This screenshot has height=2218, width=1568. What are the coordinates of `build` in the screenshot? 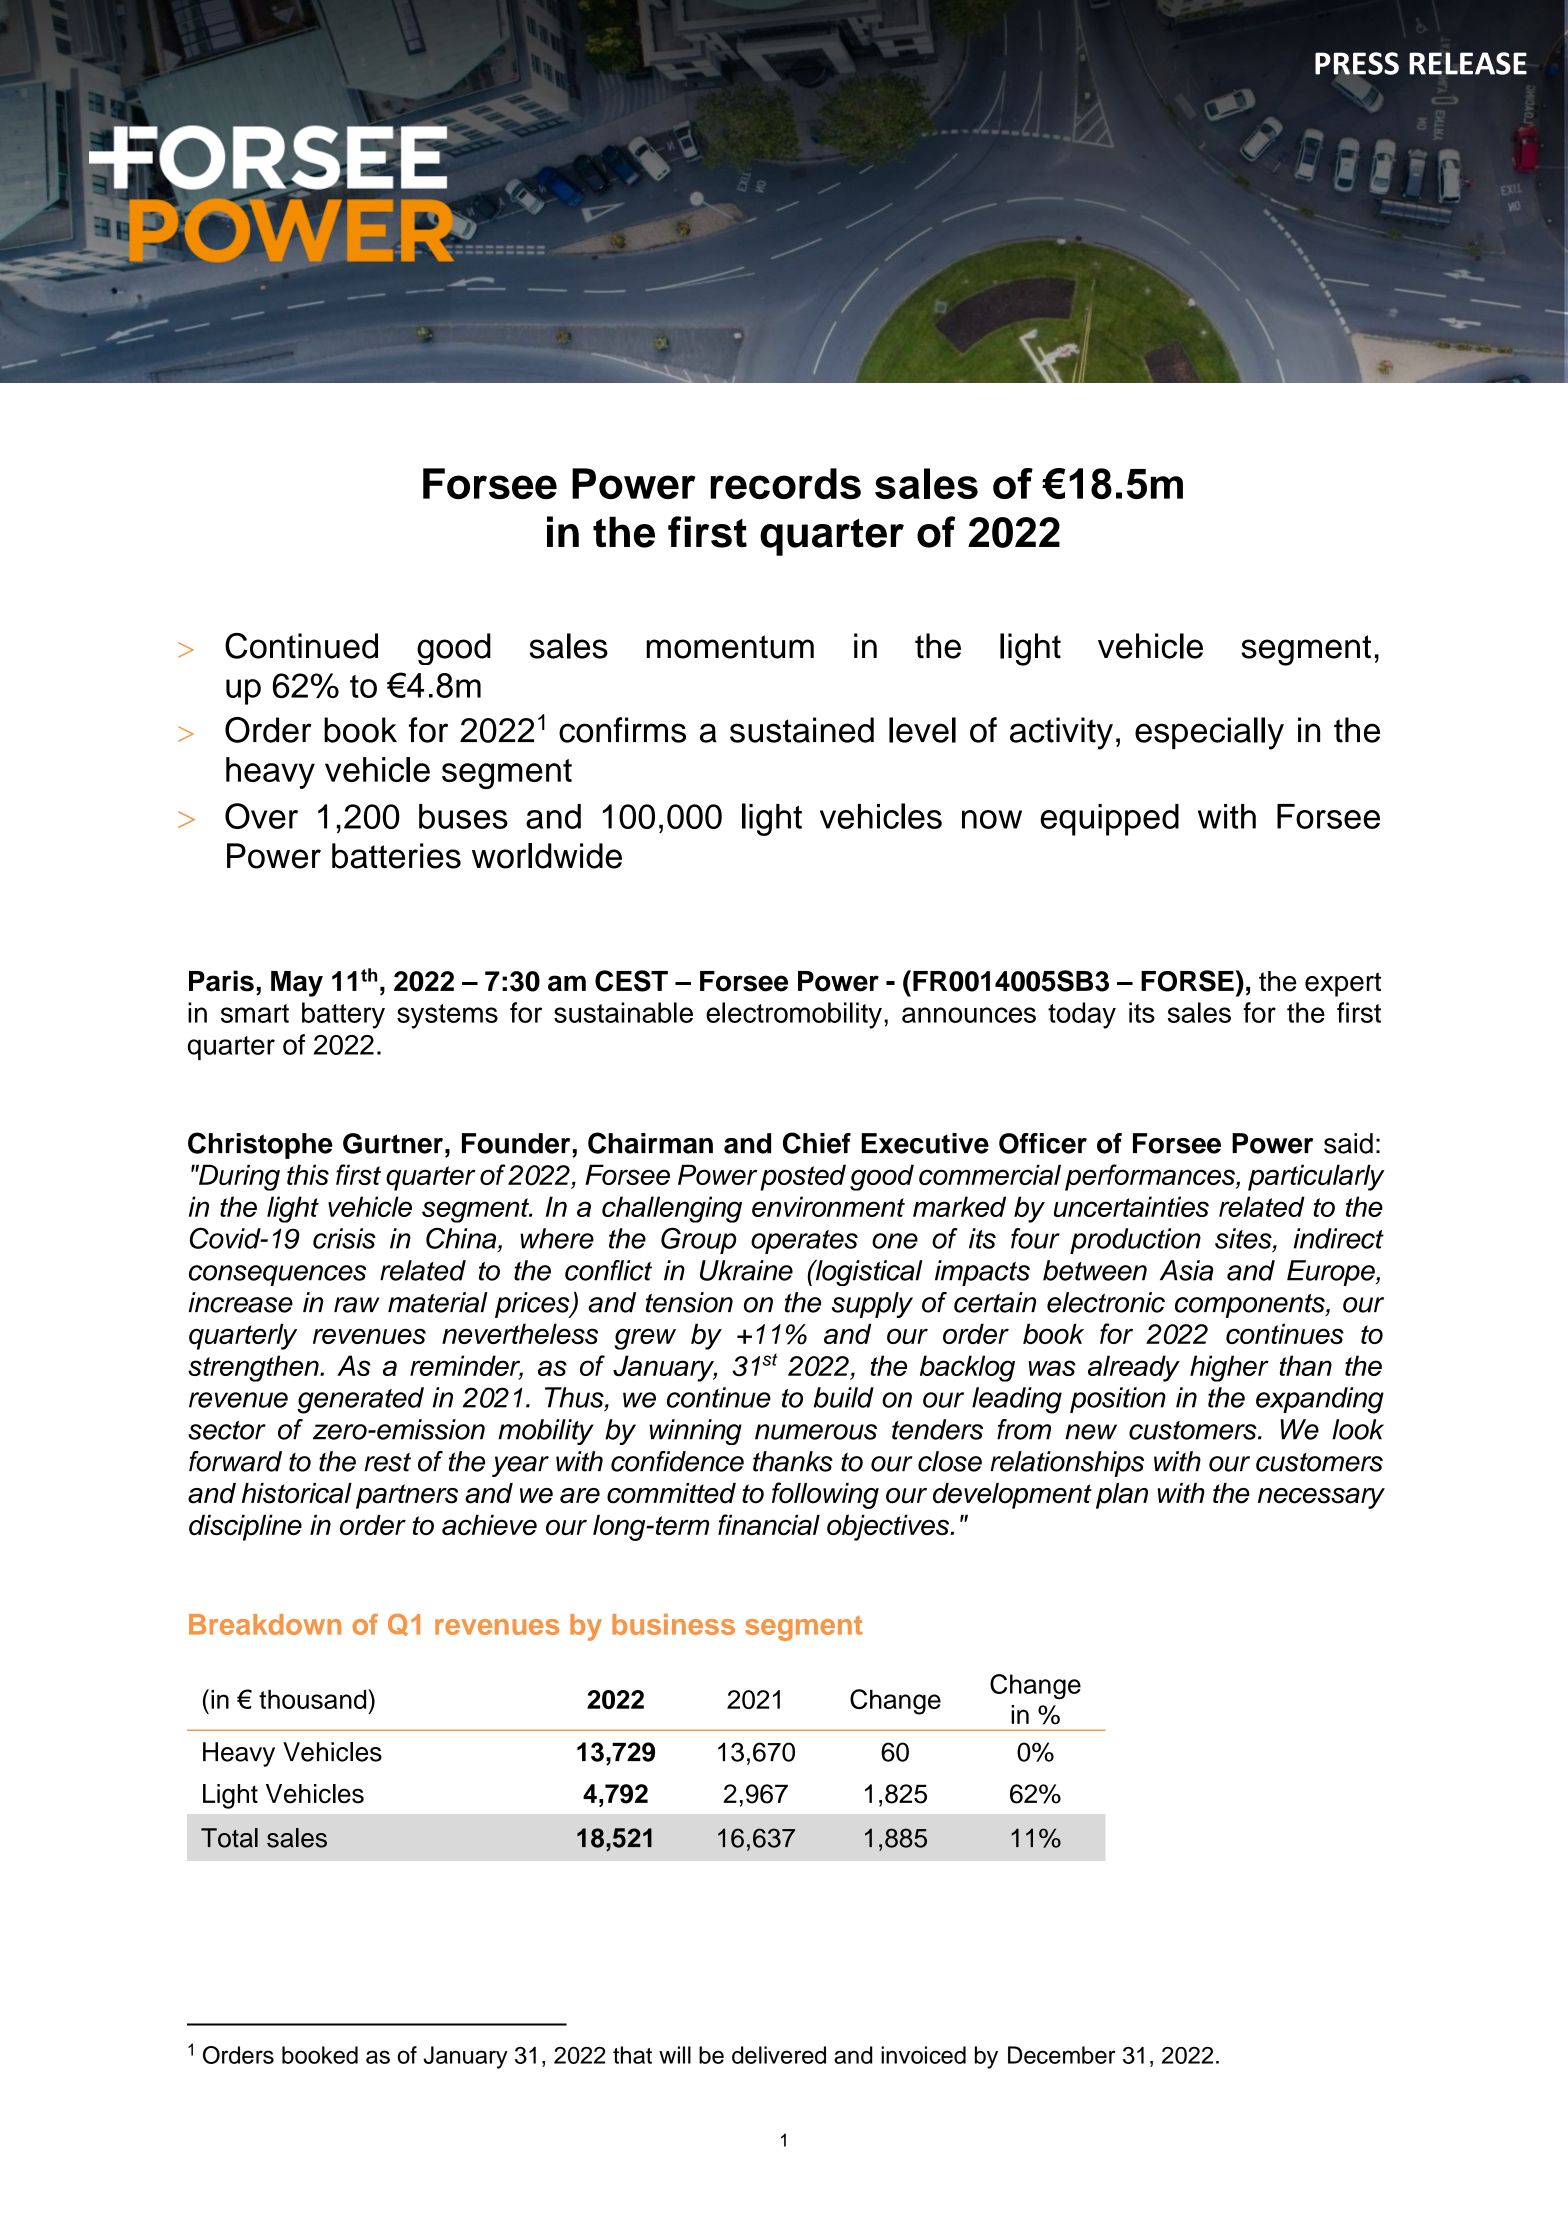 It's located at (844, 1397).
